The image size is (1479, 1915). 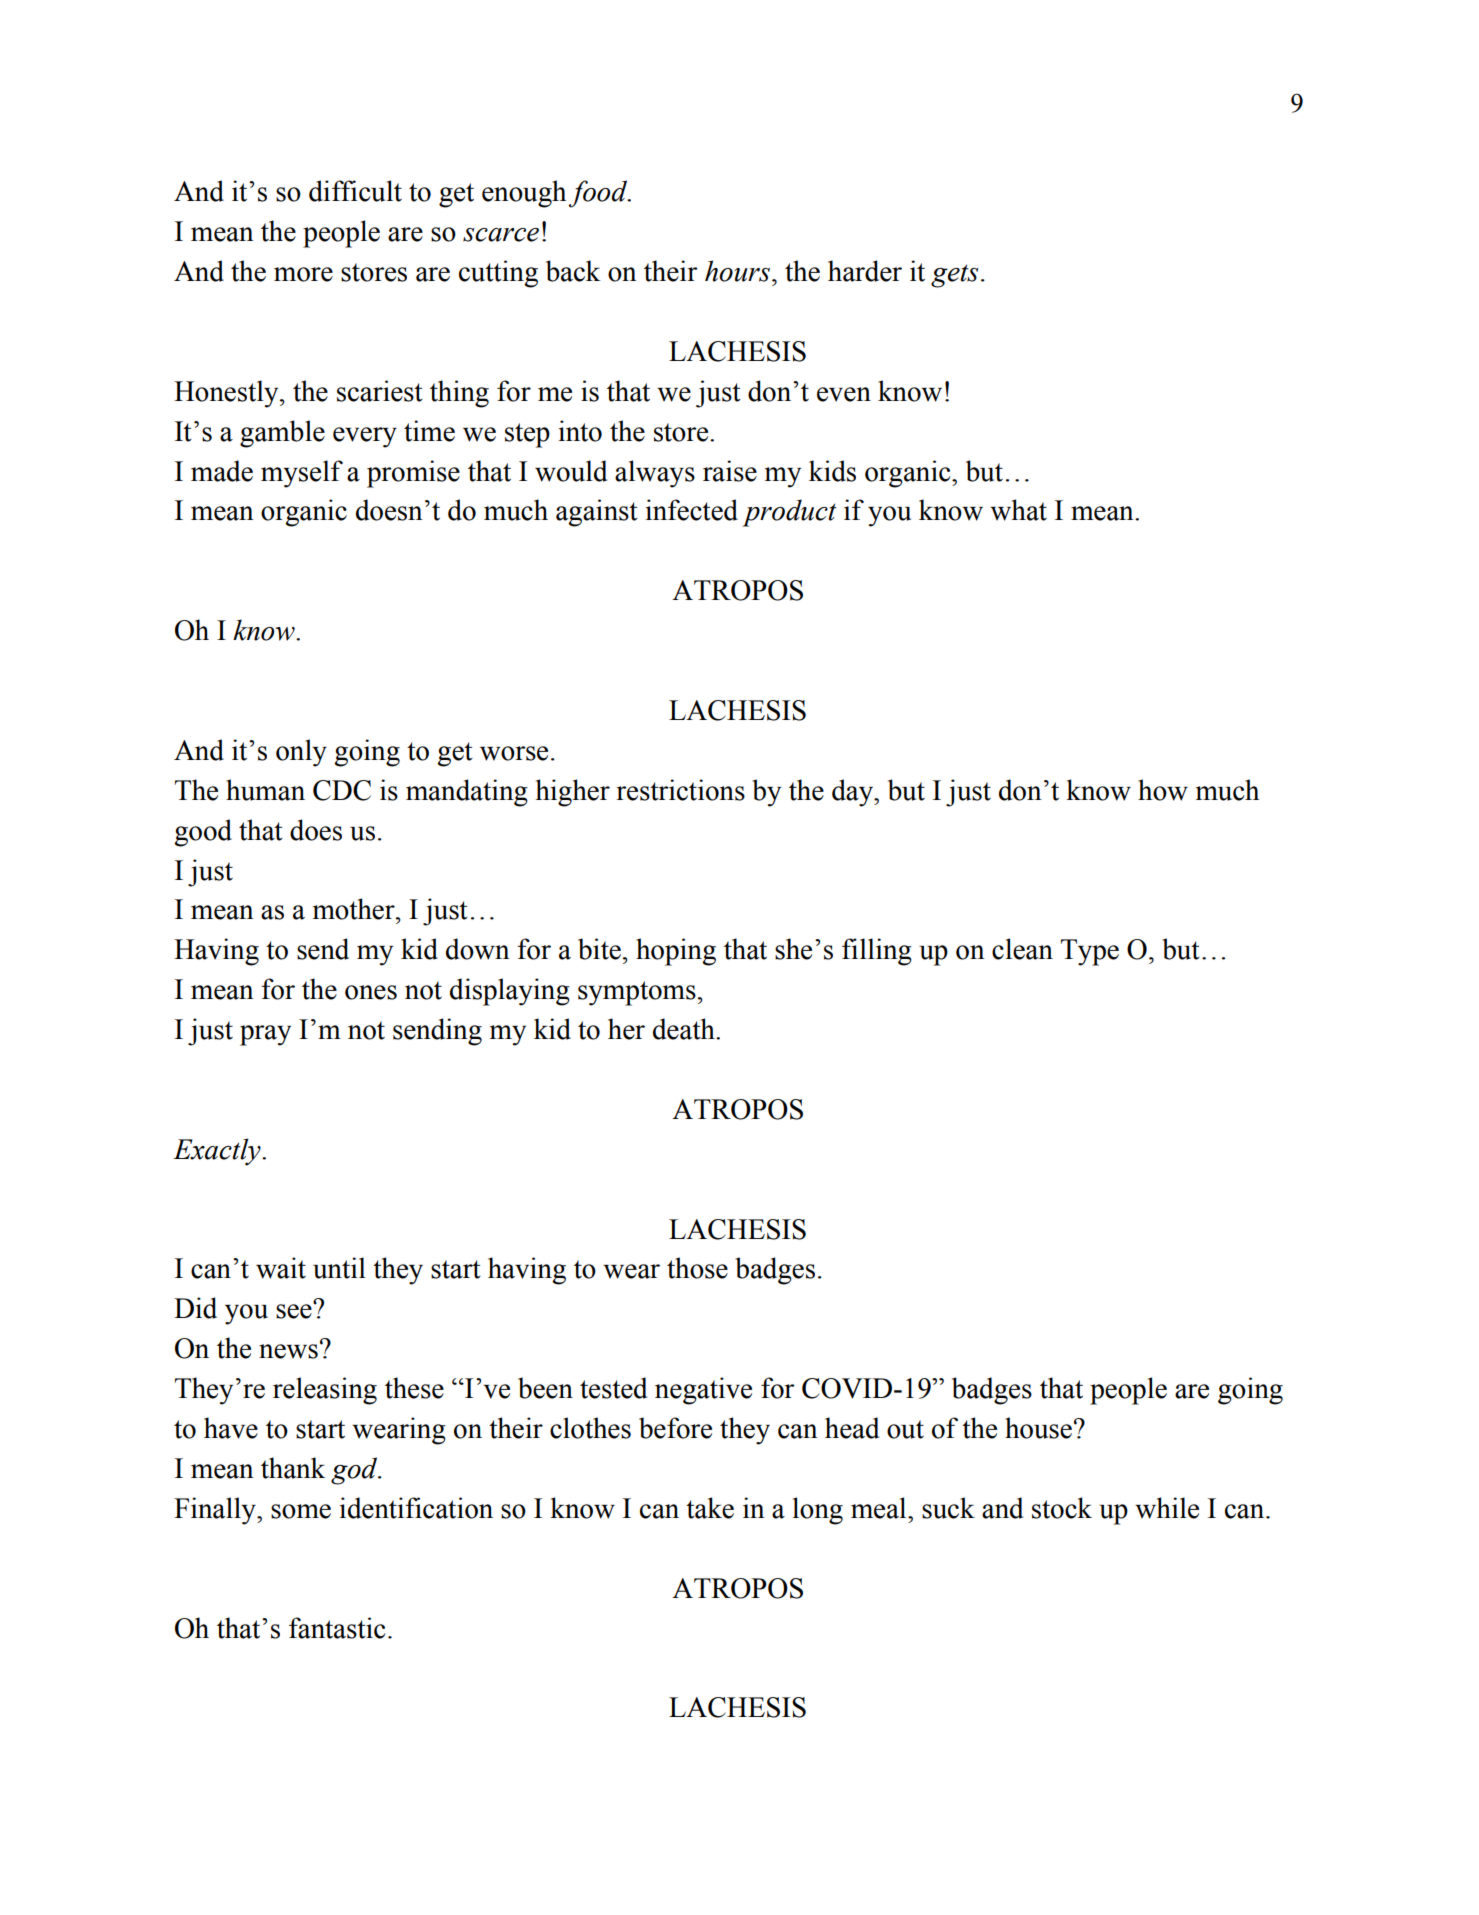 I want to click on mother, so click(x=355, y=909).
